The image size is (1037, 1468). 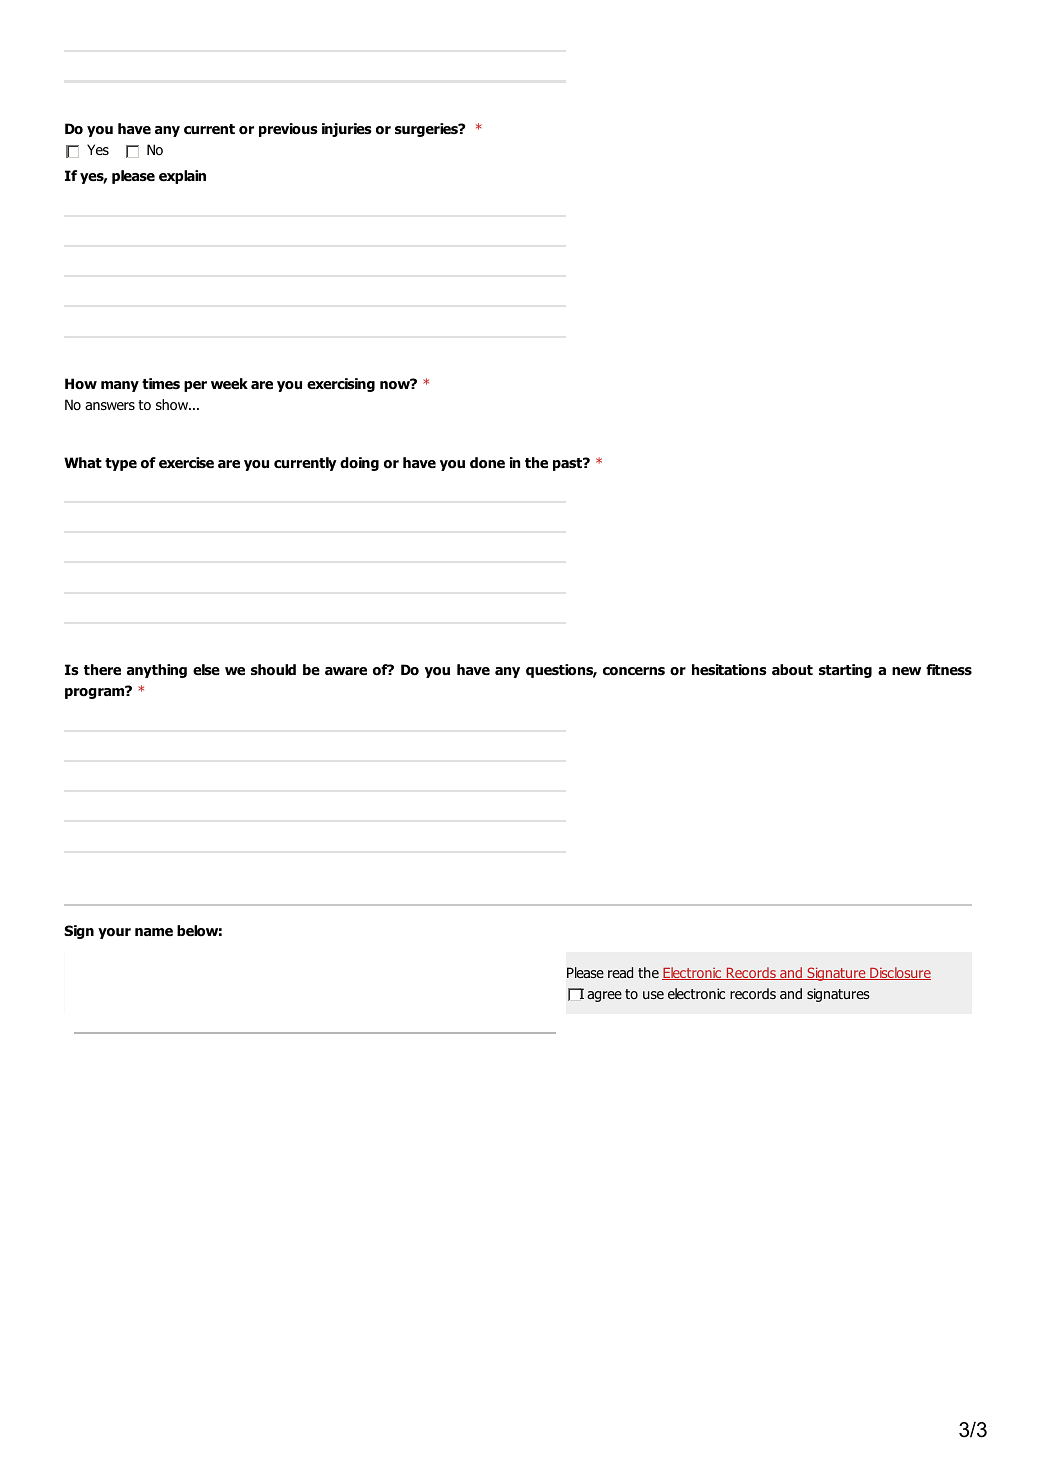 What do you see at coordinates (154, 932) in the screenshot?
I see `name` at bounding box center [154, 932].
